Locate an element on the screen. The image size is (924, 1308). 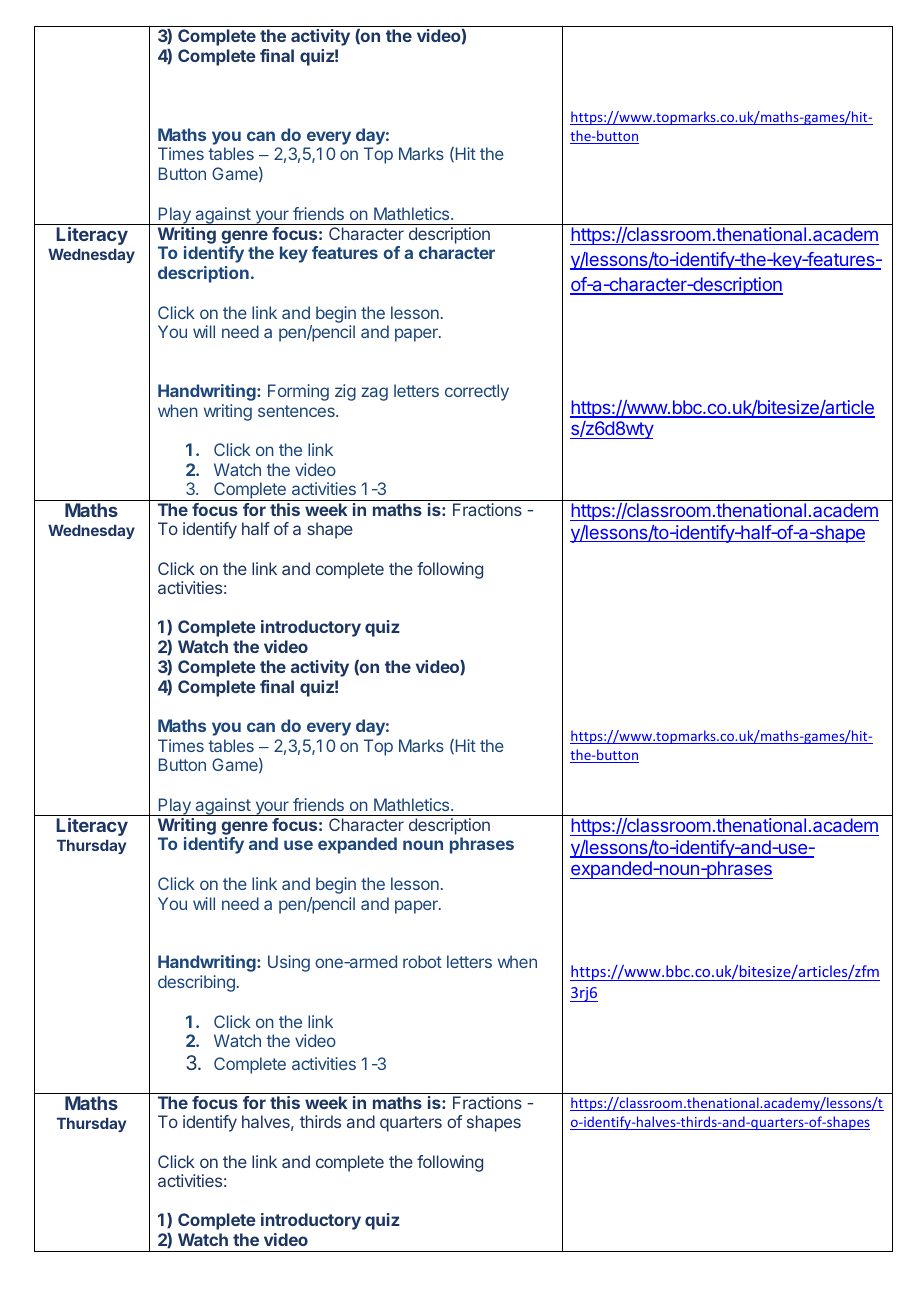
zag is located at coordinates (374, 394).
